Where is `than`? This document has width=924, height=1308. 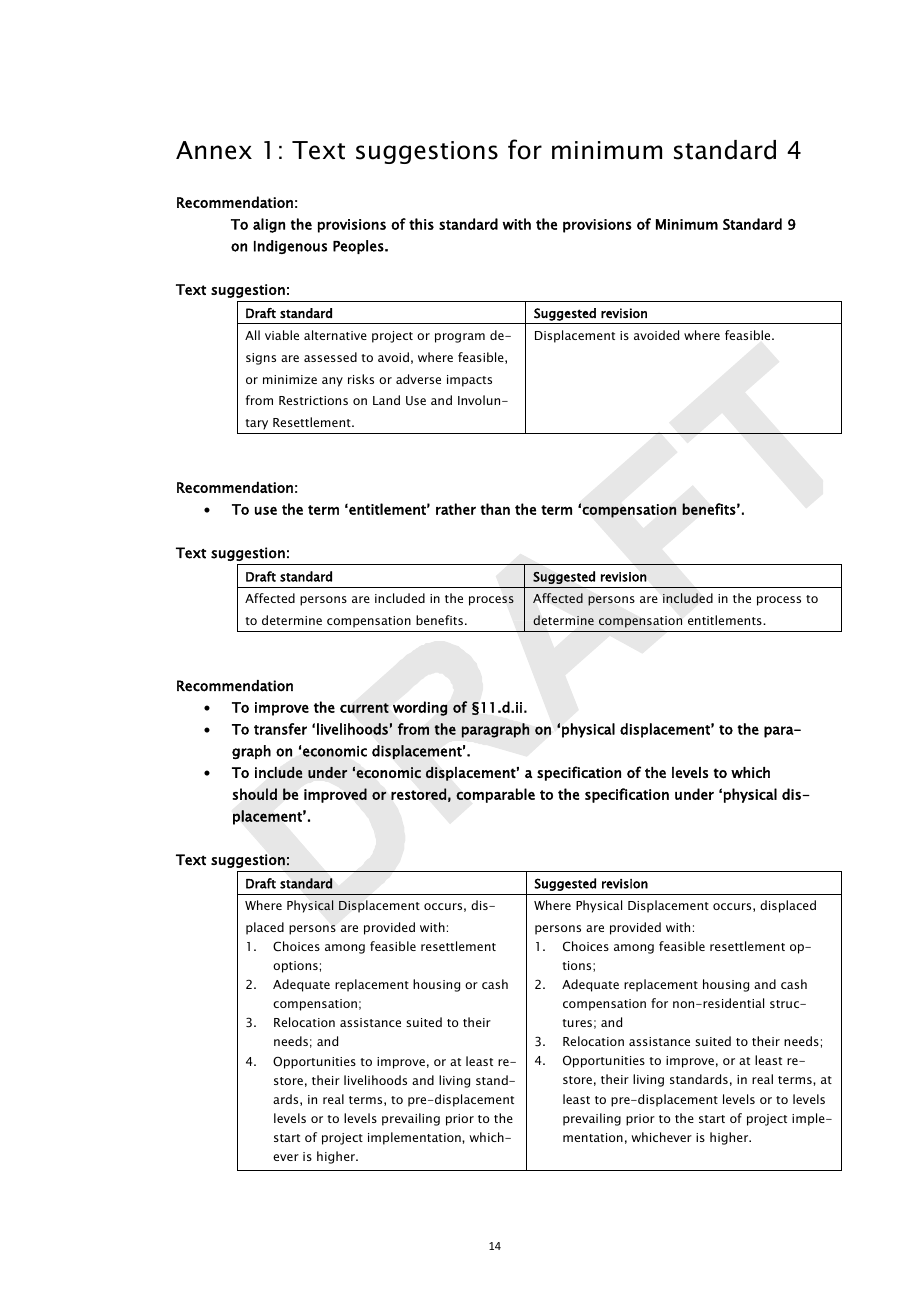 than is located at coordinates (495, 509).
